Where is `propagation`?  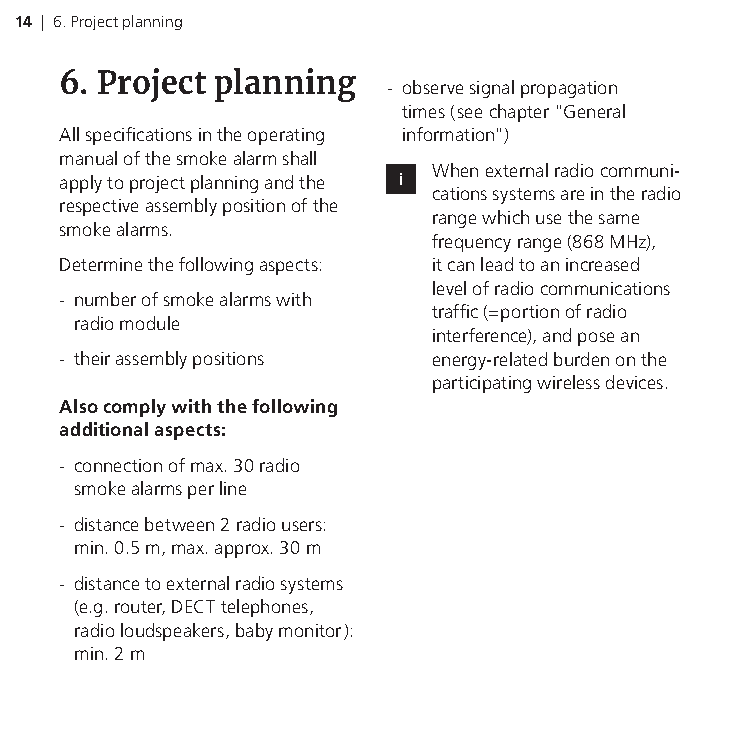
propagation is located at coordinates (569, 89).
